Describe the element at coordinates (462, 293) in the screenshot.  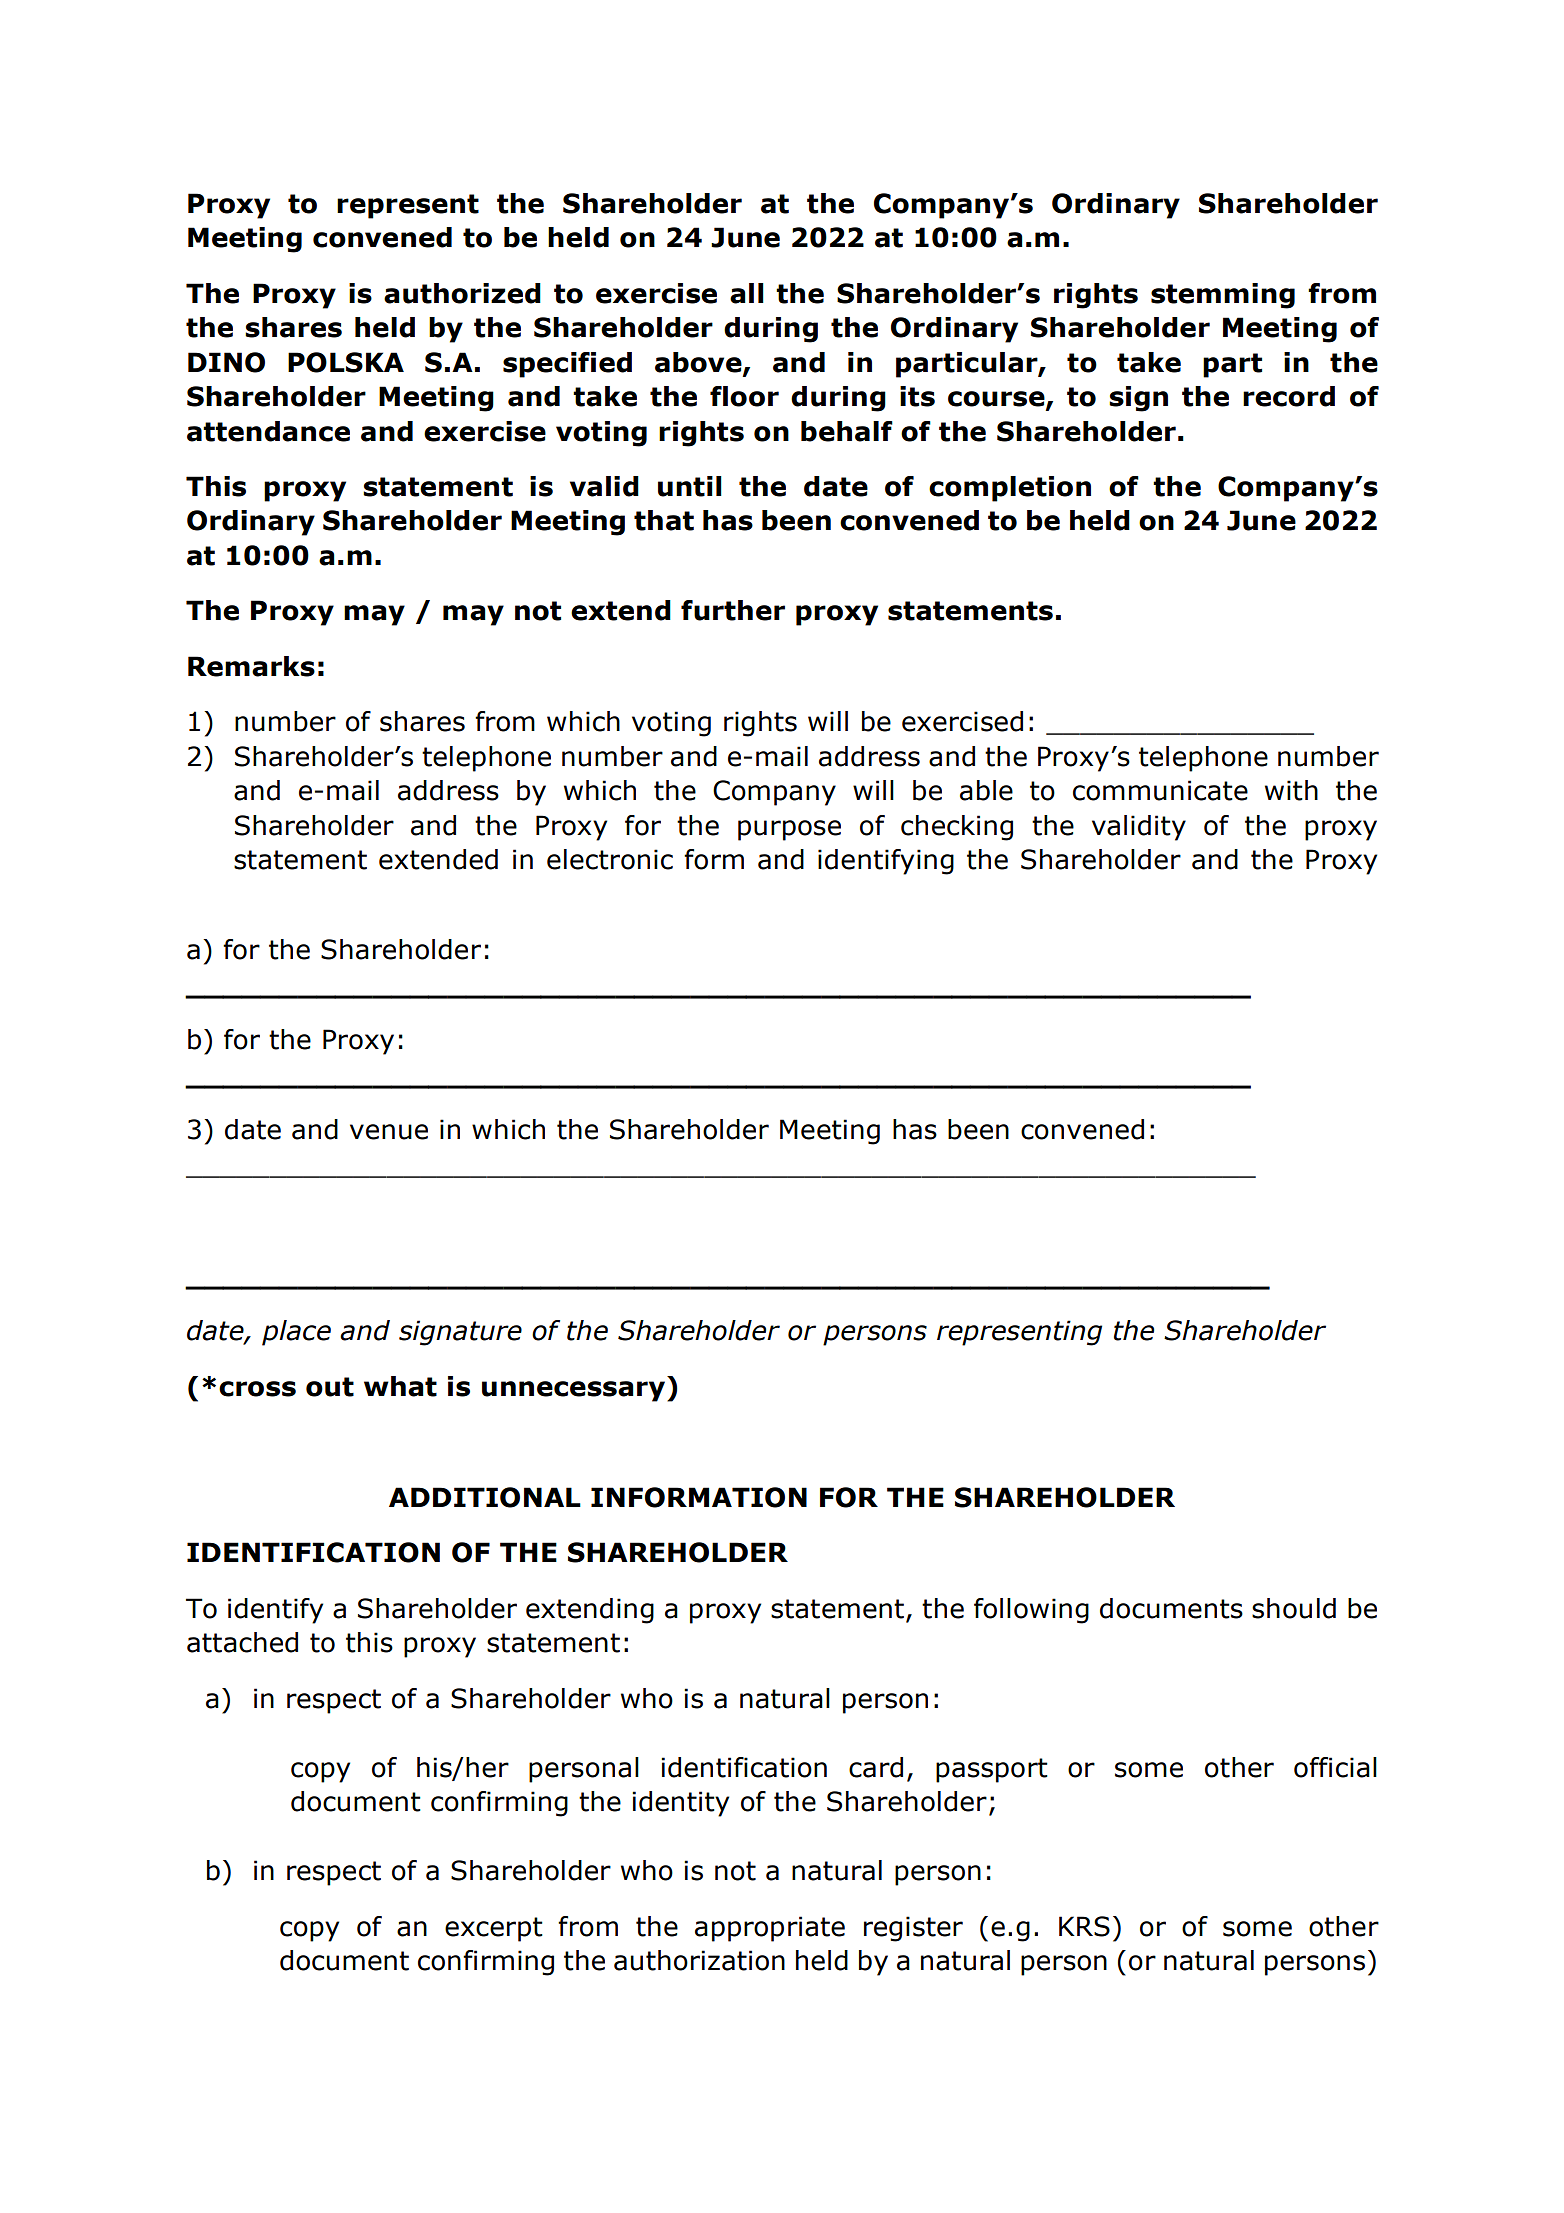
I see `authorized` at that location.
